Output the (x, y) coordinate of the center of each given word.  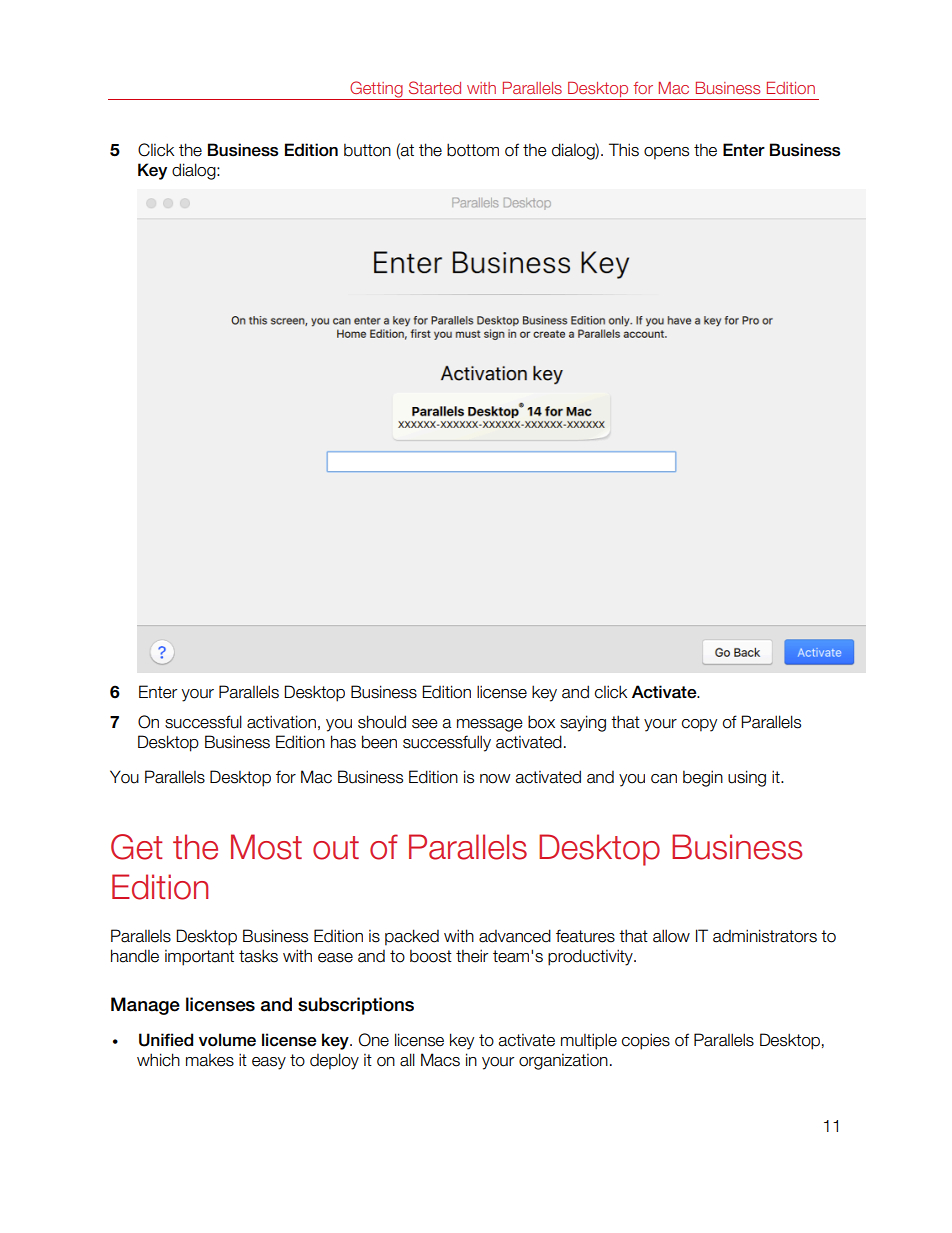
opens (666, 153)
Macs (440, 1060)
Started (435, 87)
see (425, 724)
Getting (376, 90)
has (343, 742)
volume (227, 1040)
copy (699, 725)
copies (646, 1041)
